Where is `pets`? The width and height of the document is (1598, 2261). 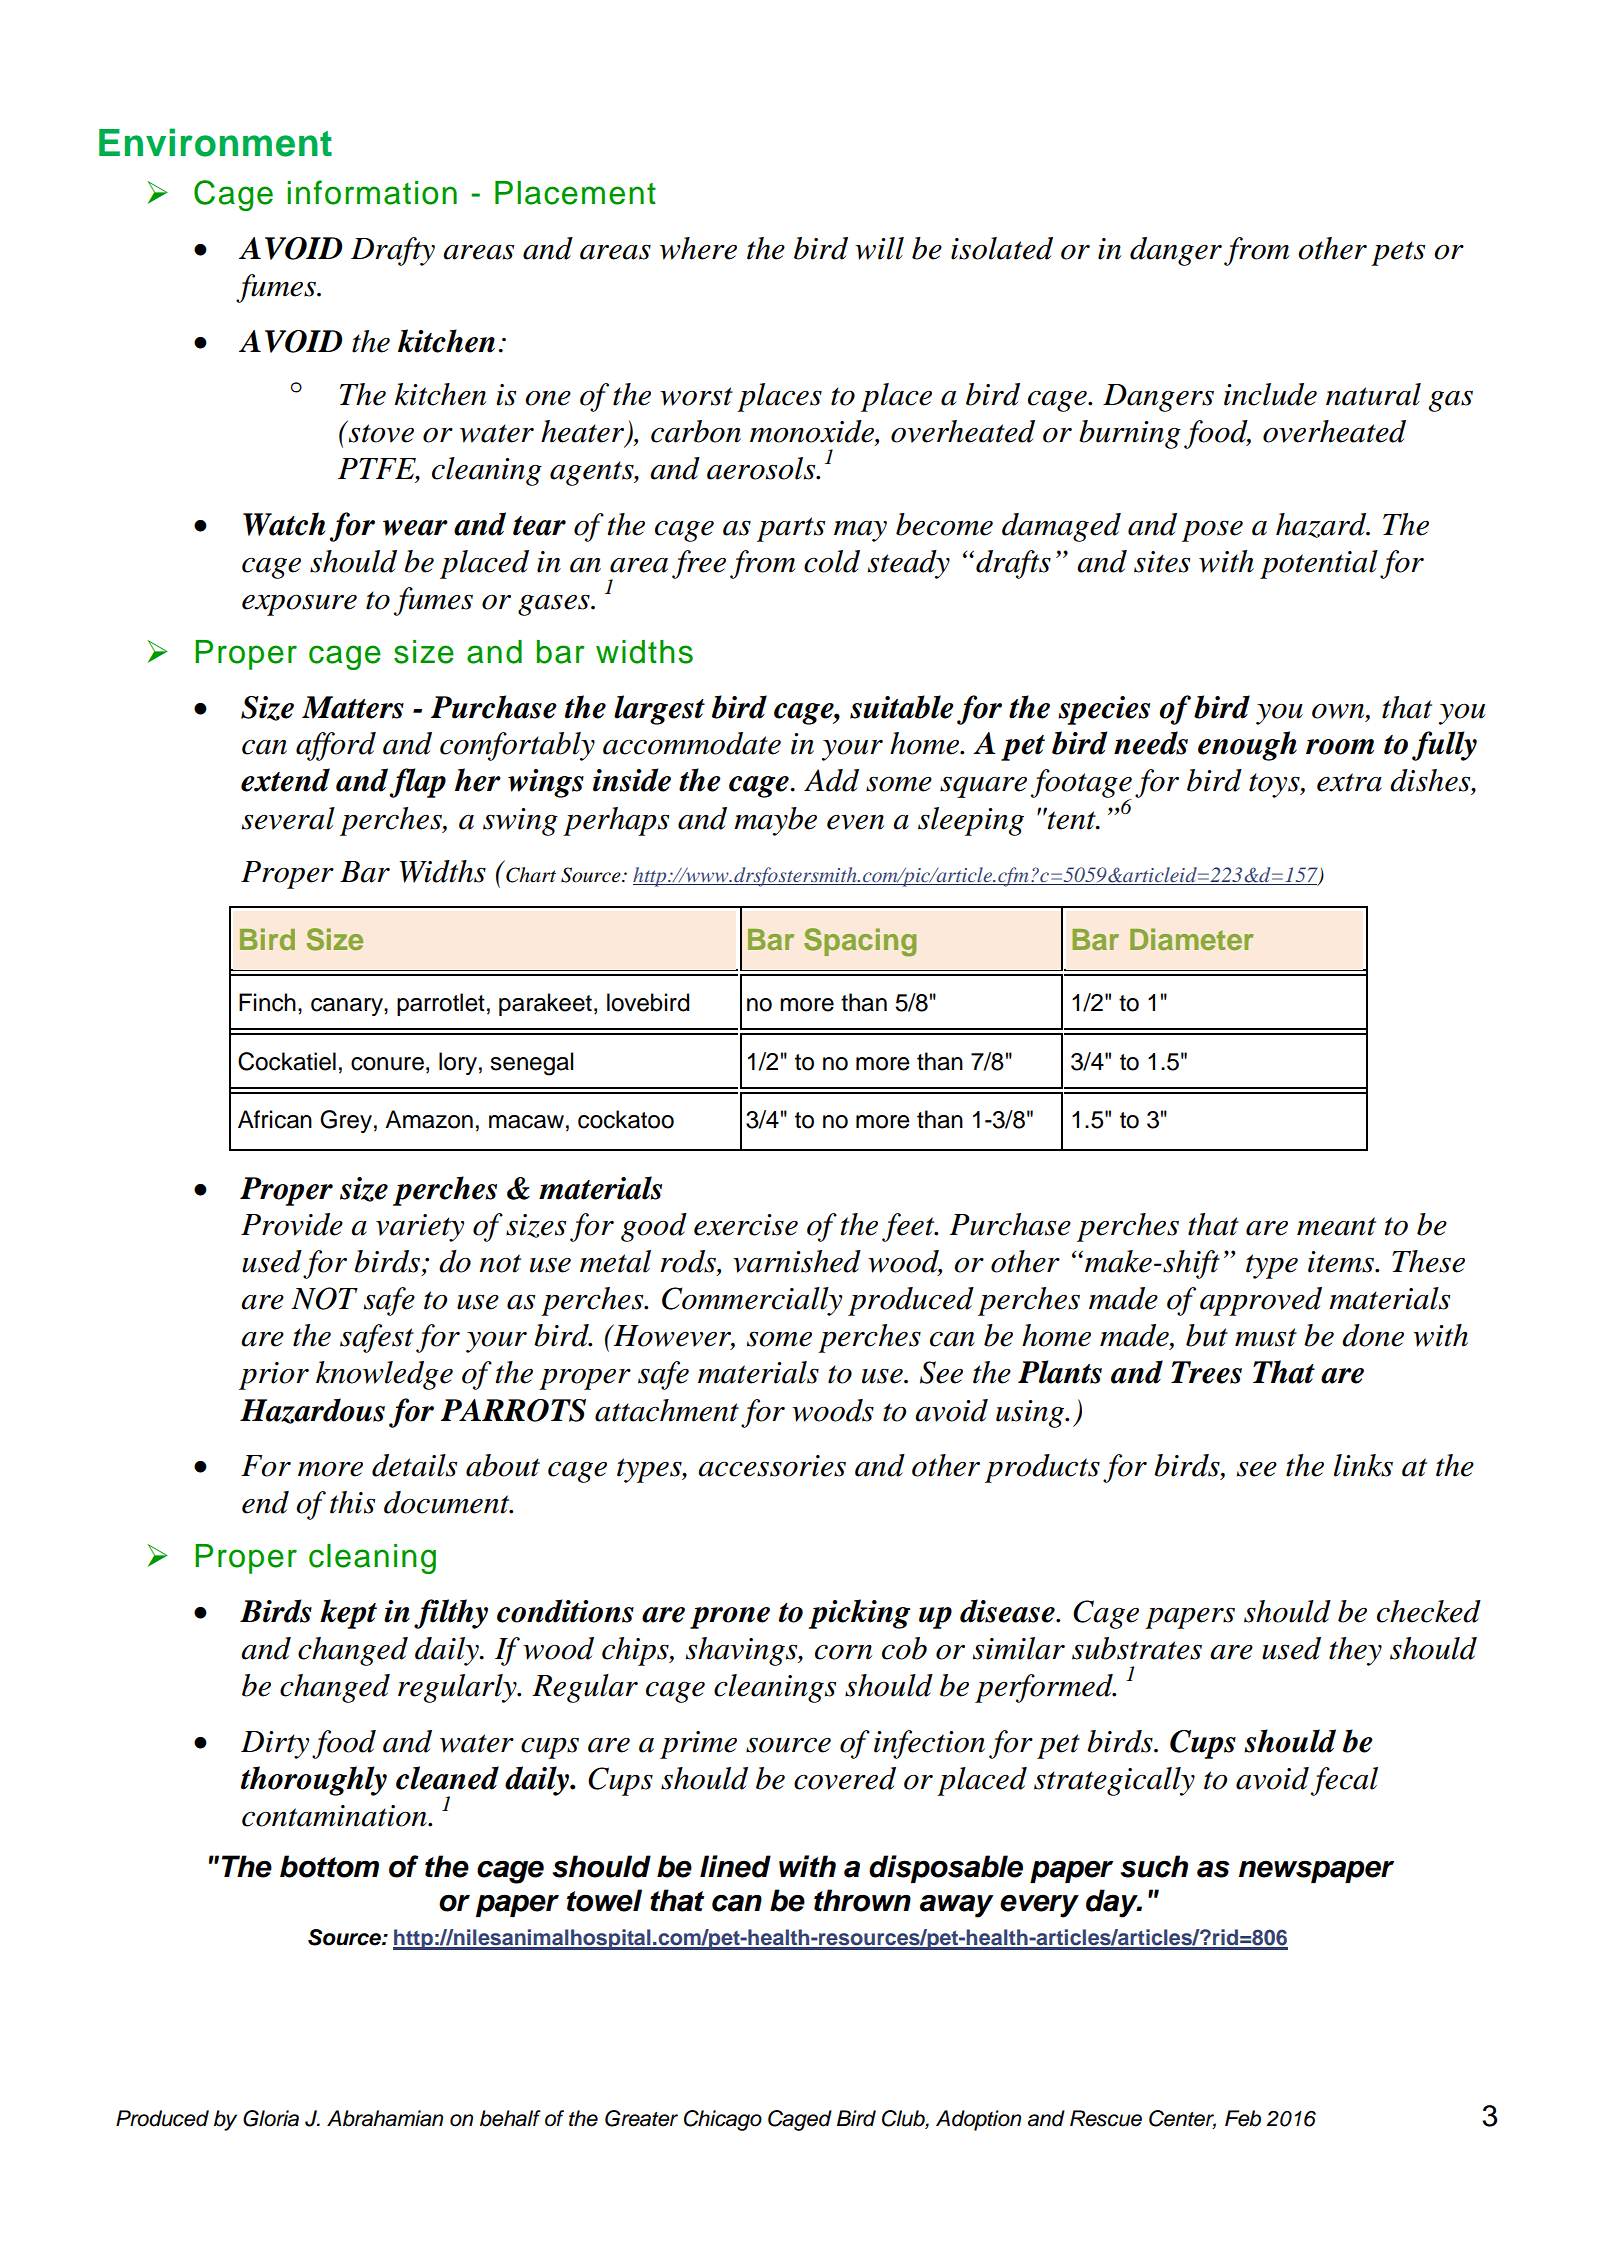
pets is located at coordinates (1398, 253).
